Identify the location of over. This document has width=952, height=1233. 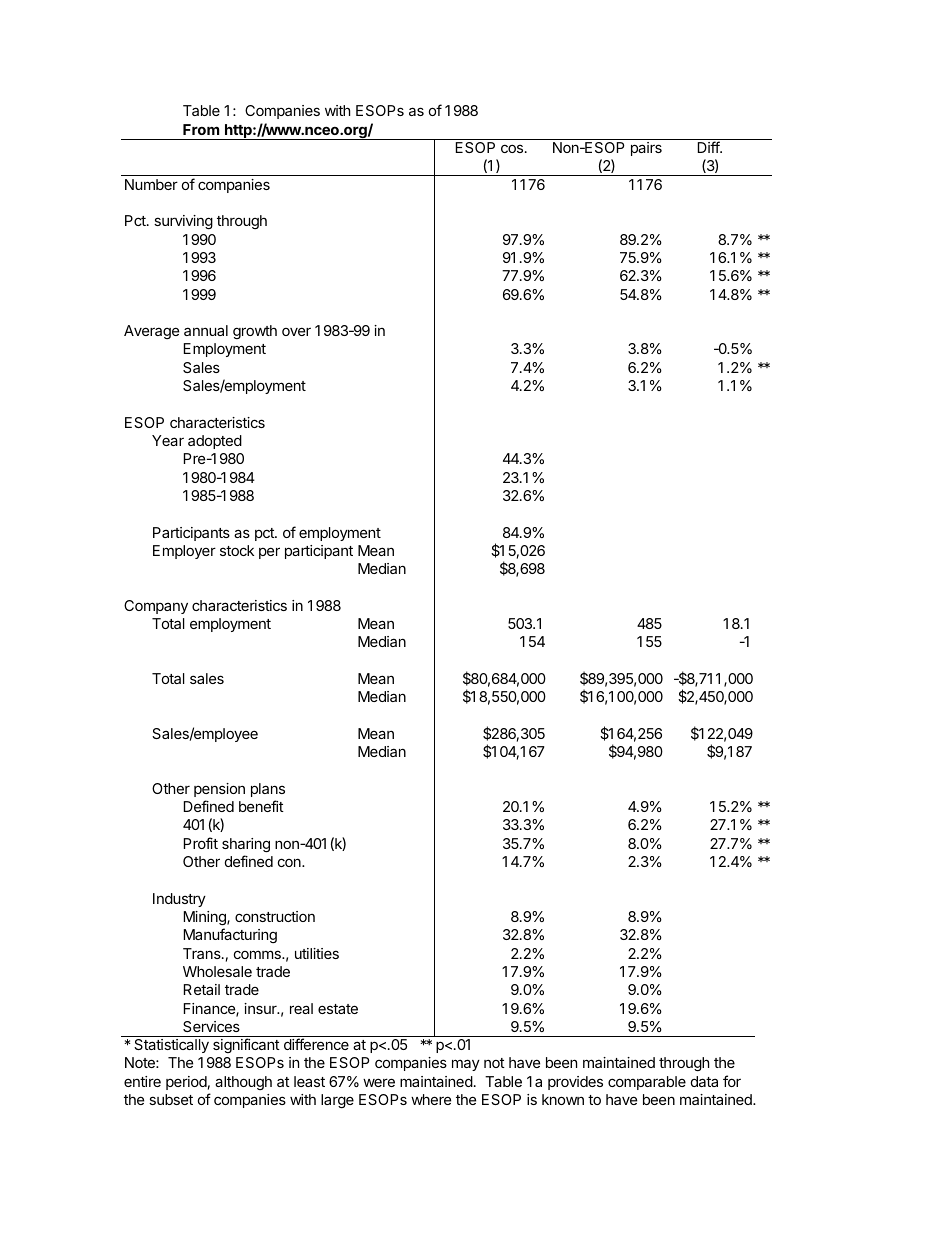
(296, 331).
